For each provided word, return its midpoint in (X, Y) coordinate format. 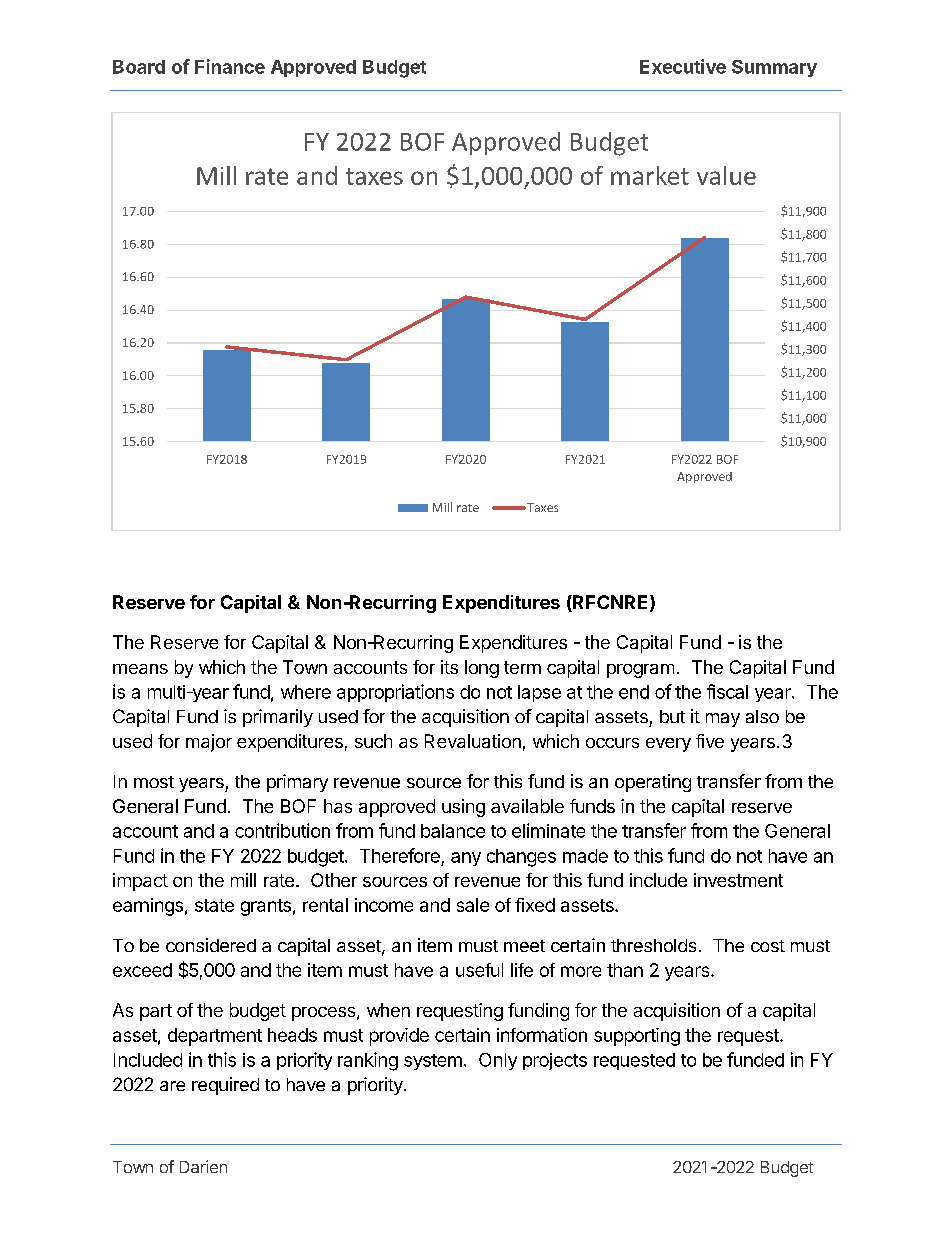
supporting (637, 1037)
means (140, 669)
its (449, 667)
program (640, 671)
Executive (683, 66)
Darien (203, 1166)
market (650, 175)
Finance (230, 66)
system (433, 1062)
